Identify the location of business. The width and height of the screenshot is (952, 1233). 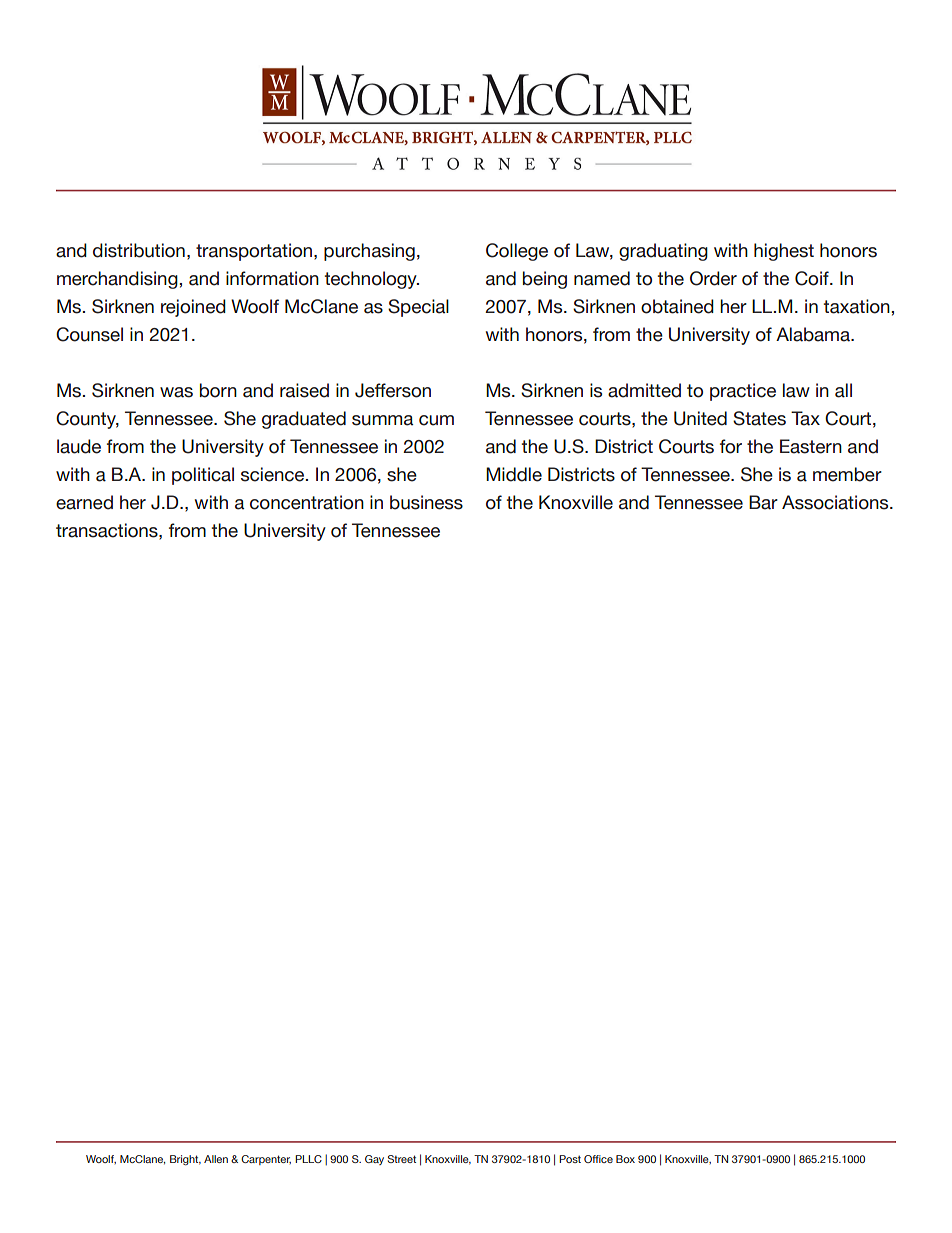
(426, 502).
